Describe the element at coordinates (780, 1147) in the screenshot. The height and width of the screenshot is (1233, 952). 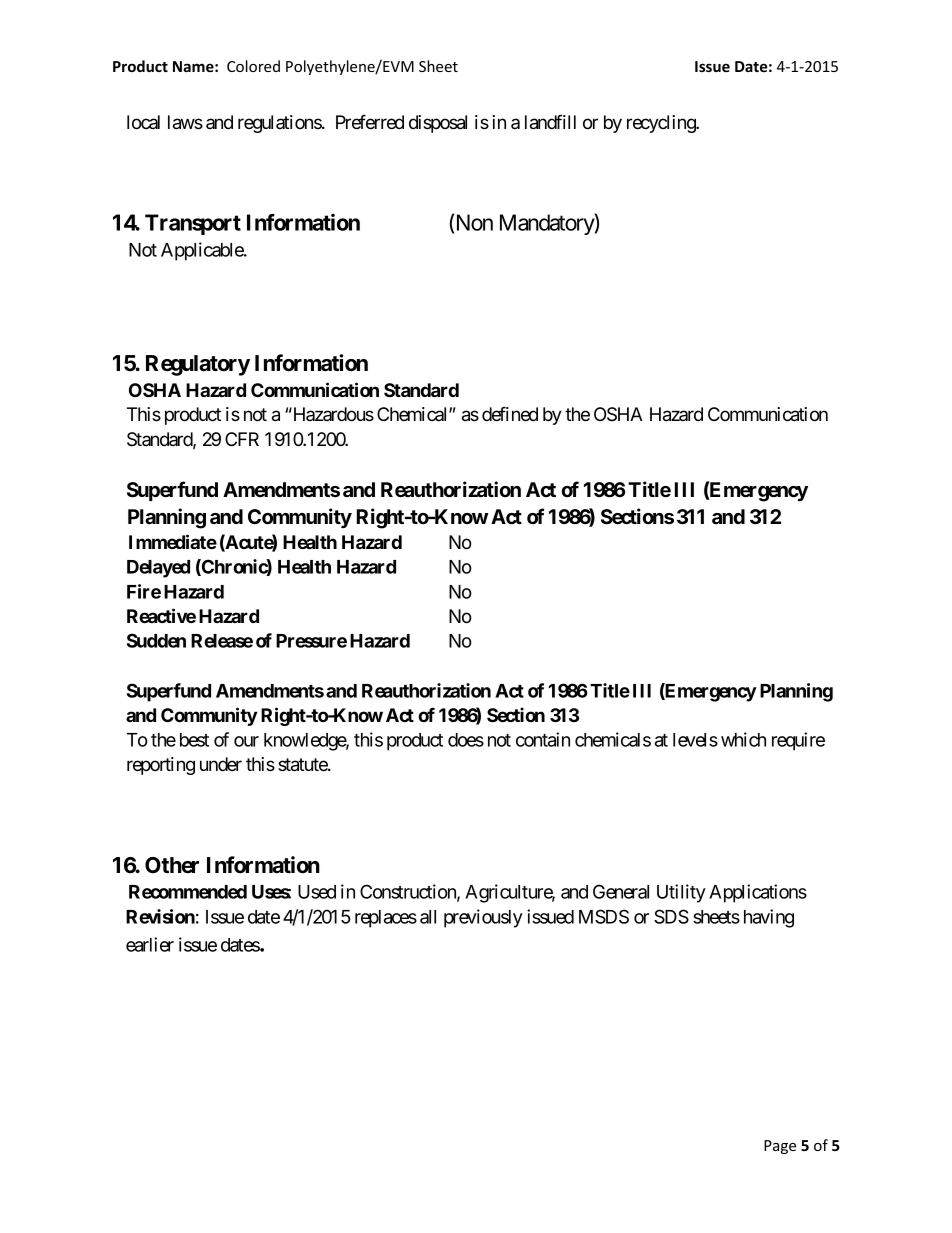
I see `Page` at that location.
